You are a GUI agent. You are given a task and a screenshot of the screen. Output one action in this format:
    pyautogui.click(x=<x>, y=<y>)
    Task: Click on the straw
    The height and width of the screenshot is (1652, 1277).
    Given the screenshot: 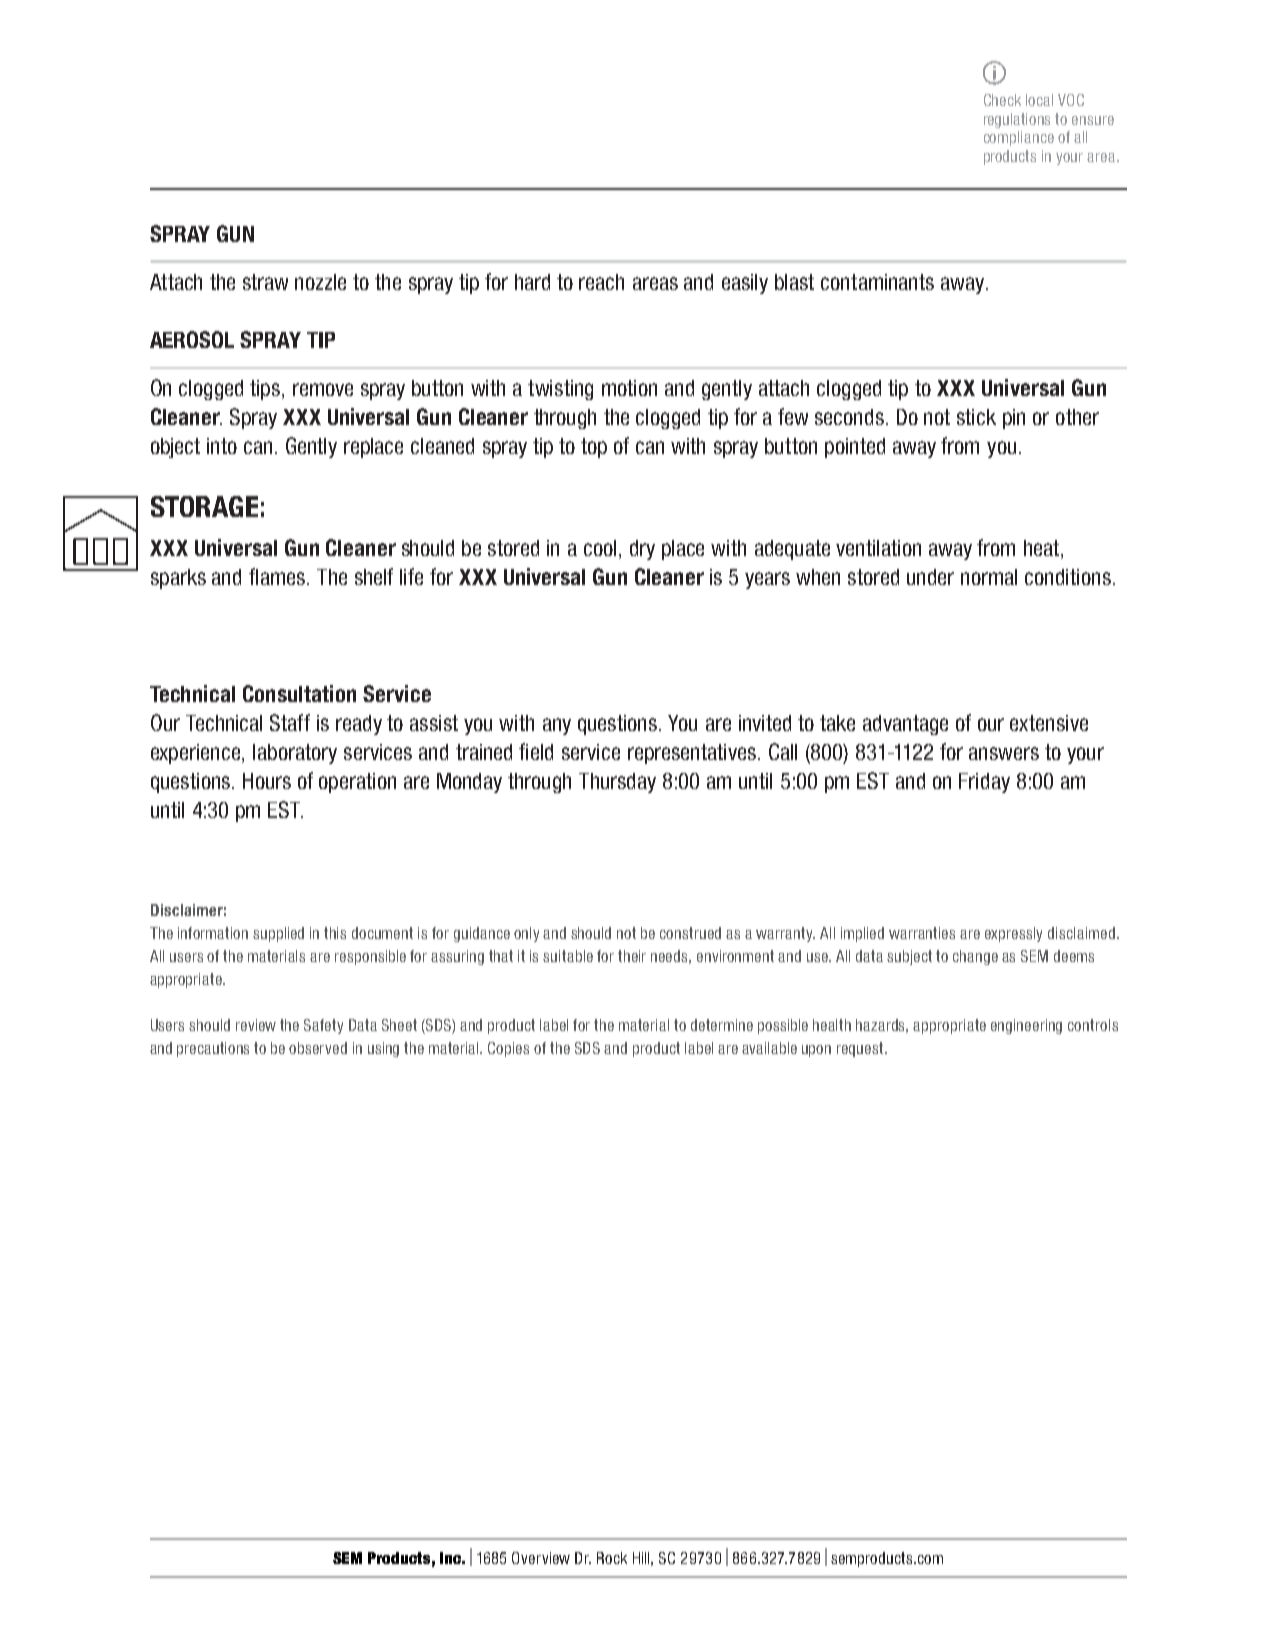 What is the action you would take?
    pyautogui.click(x=265, y=282)
